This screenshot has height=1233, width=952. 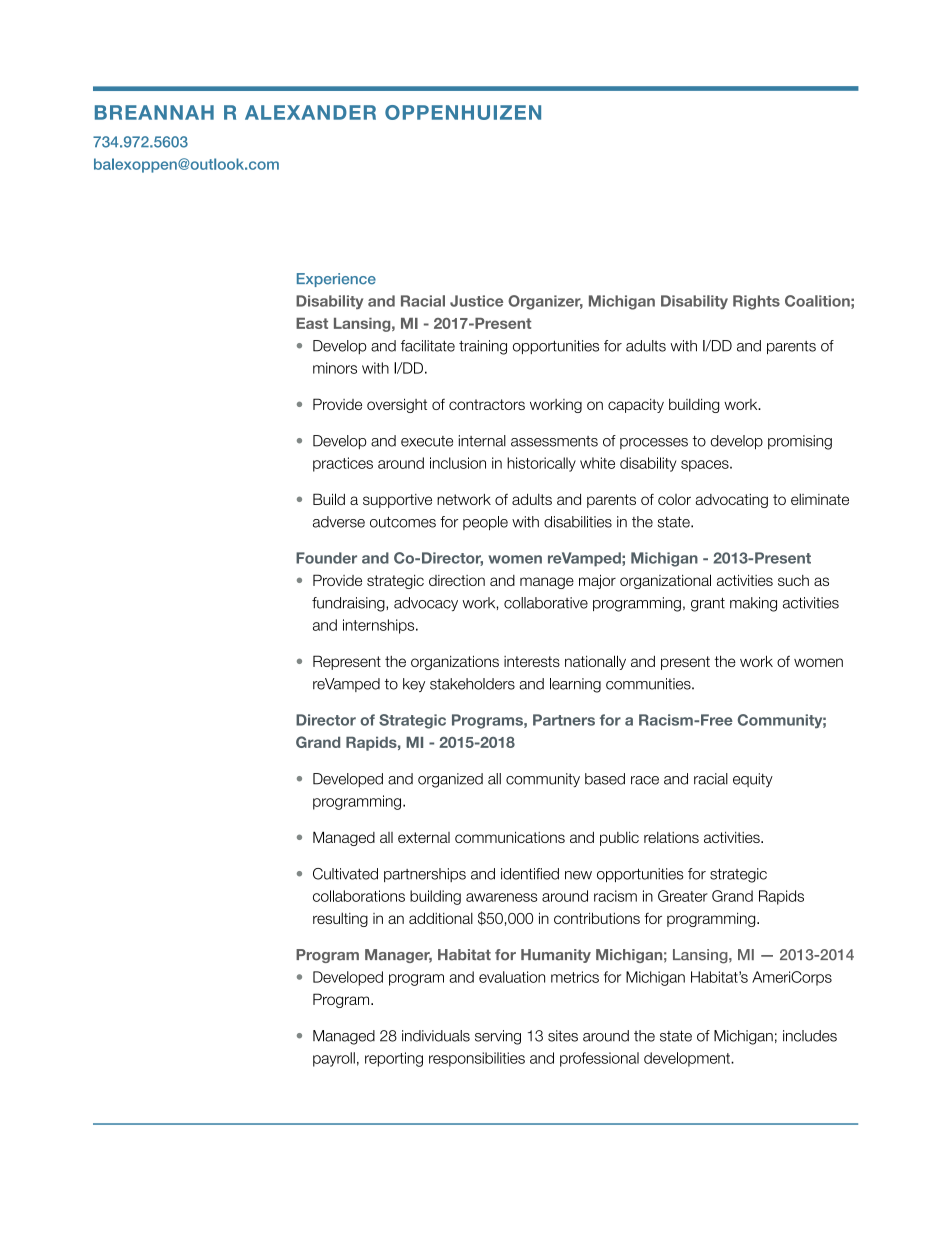 I want to click on promising, so click(x=800, y=442).
